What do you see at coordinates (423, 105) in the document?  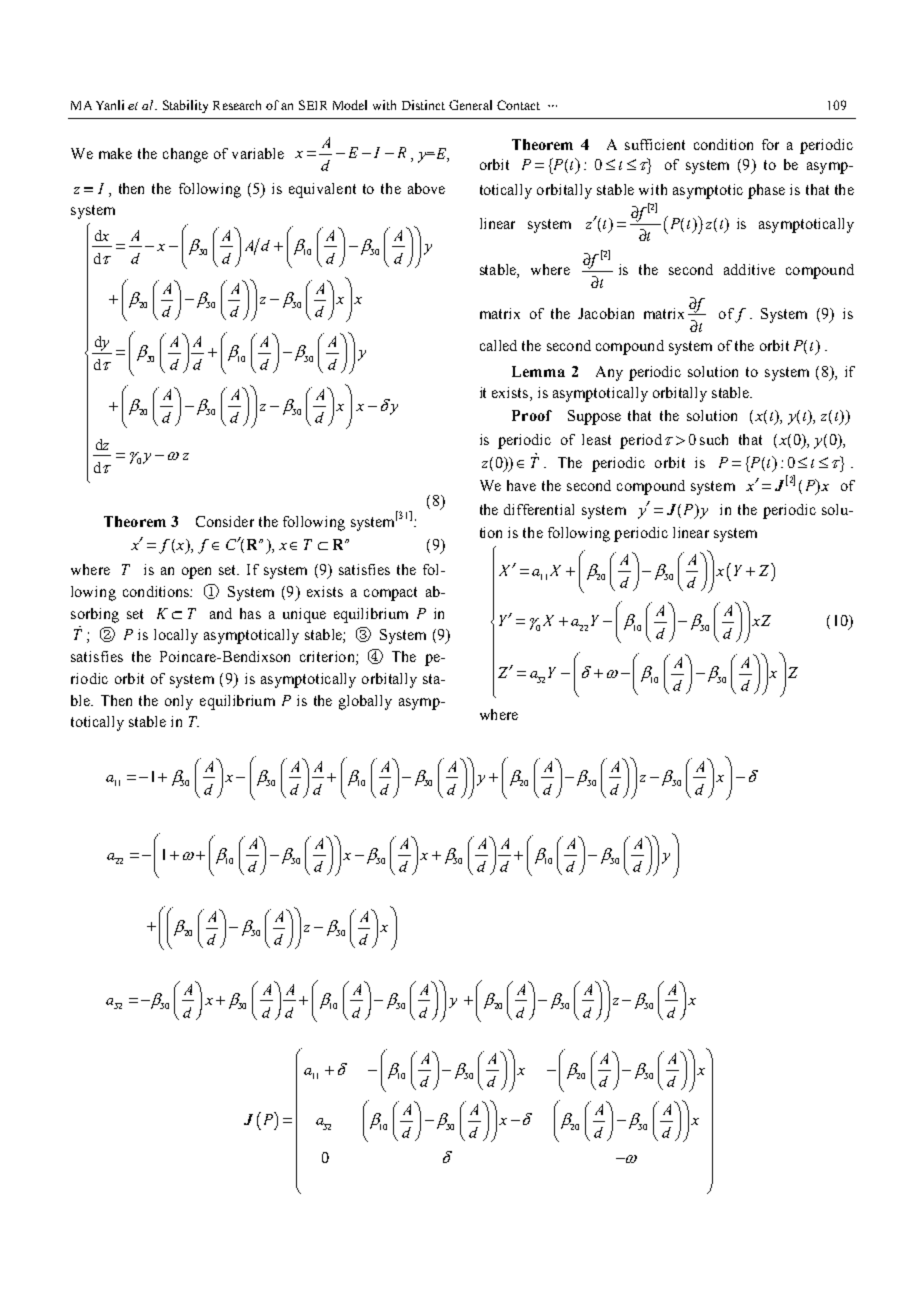 I see `Distinct` at bounding box center [423, 105].
